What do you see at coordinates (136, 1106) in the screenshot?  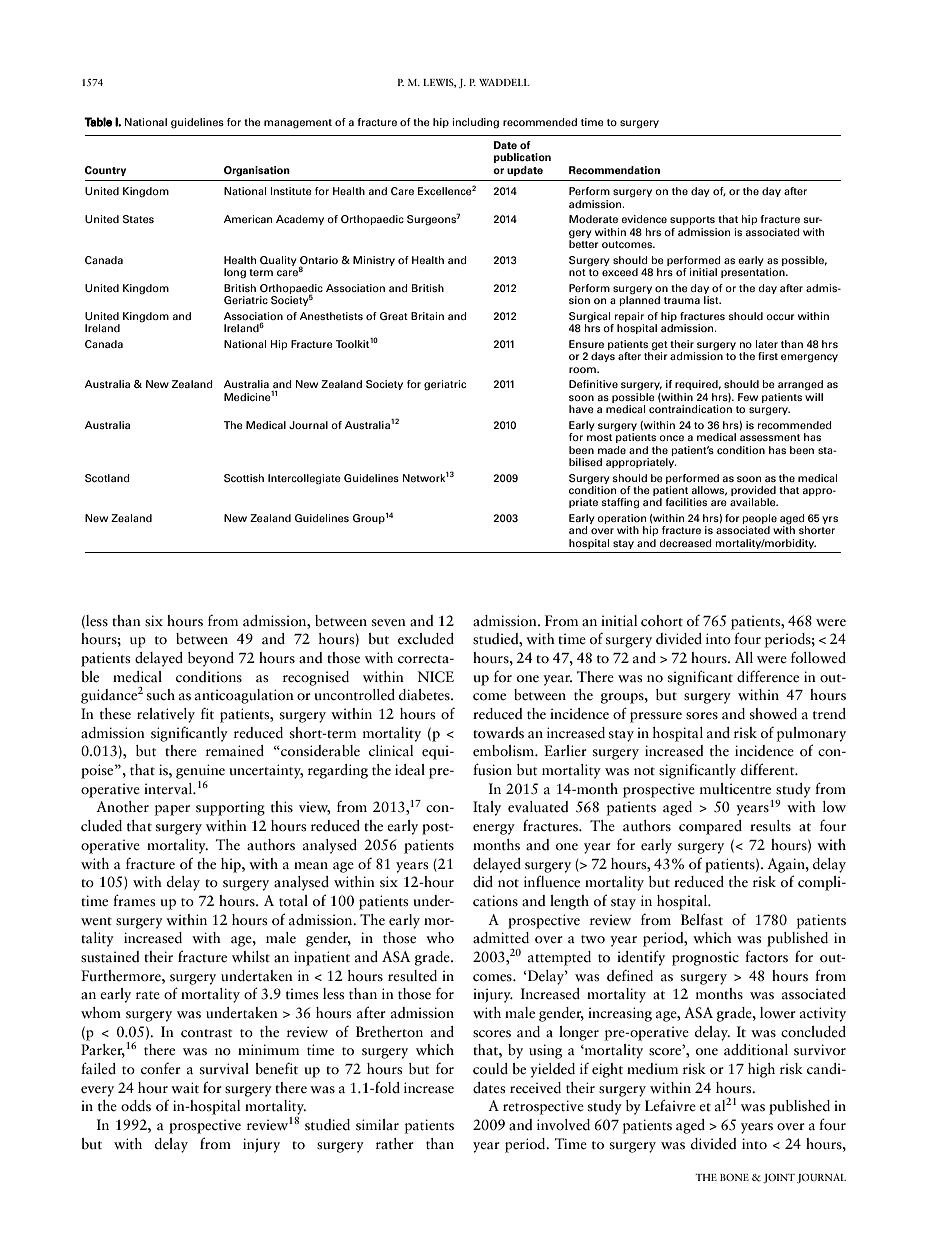 I see `odds` at bounding box center [136, 1106].
